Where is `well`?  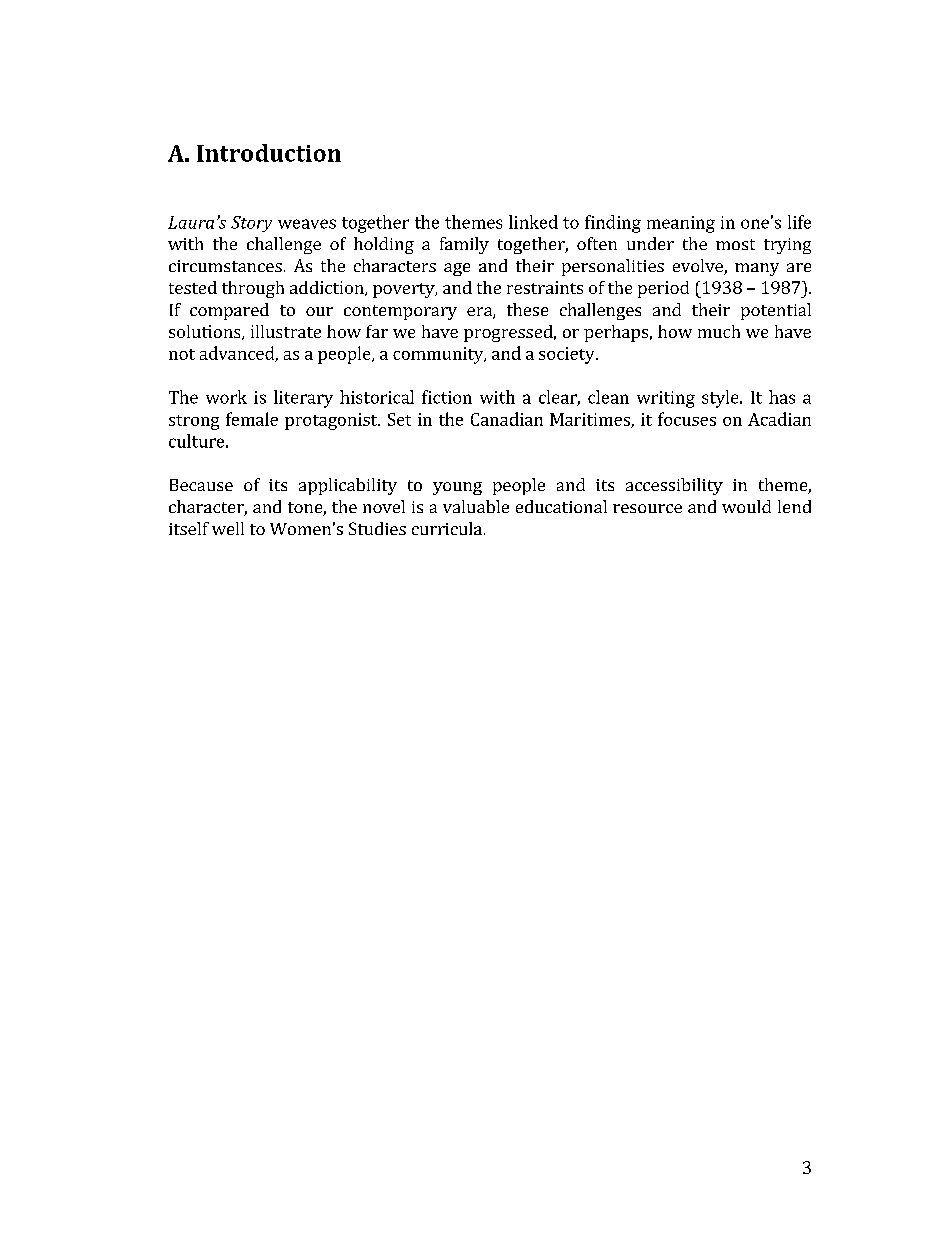 well is located at coordinates (228, 528).
